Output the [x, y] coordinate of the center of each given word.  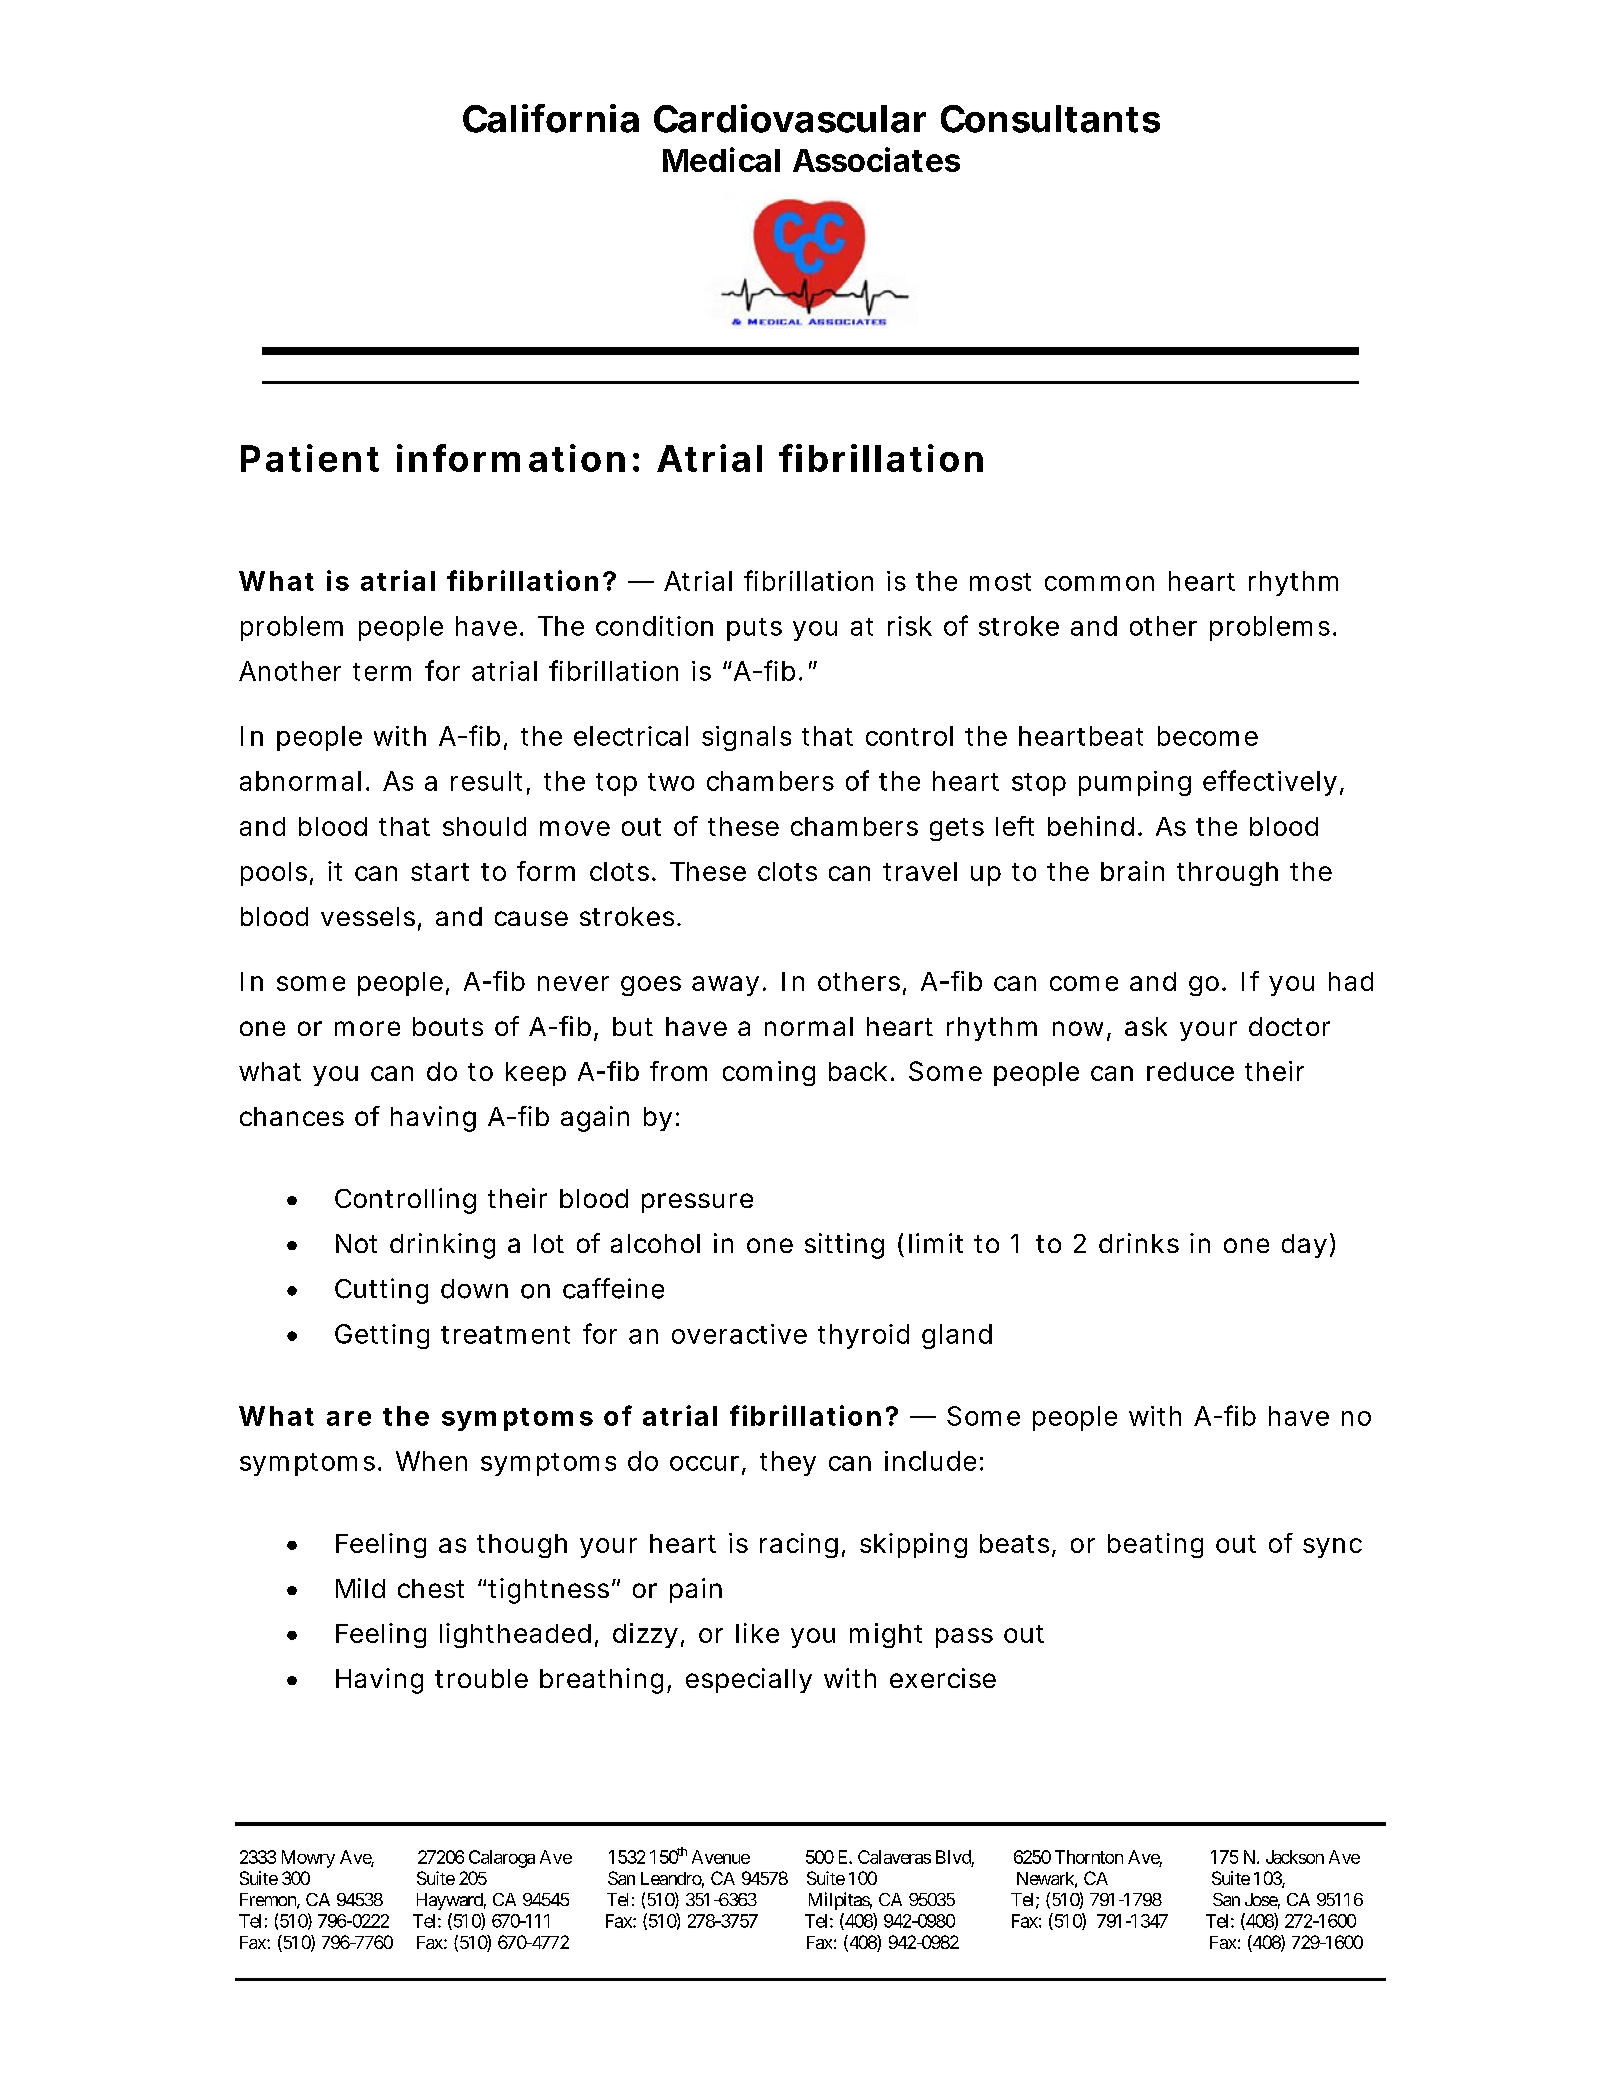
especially [749, 1680]
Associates [876, 159]
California [551, 118]
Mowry [308, 1859]
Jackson [1295, 1857]
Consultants [1050, 119]
